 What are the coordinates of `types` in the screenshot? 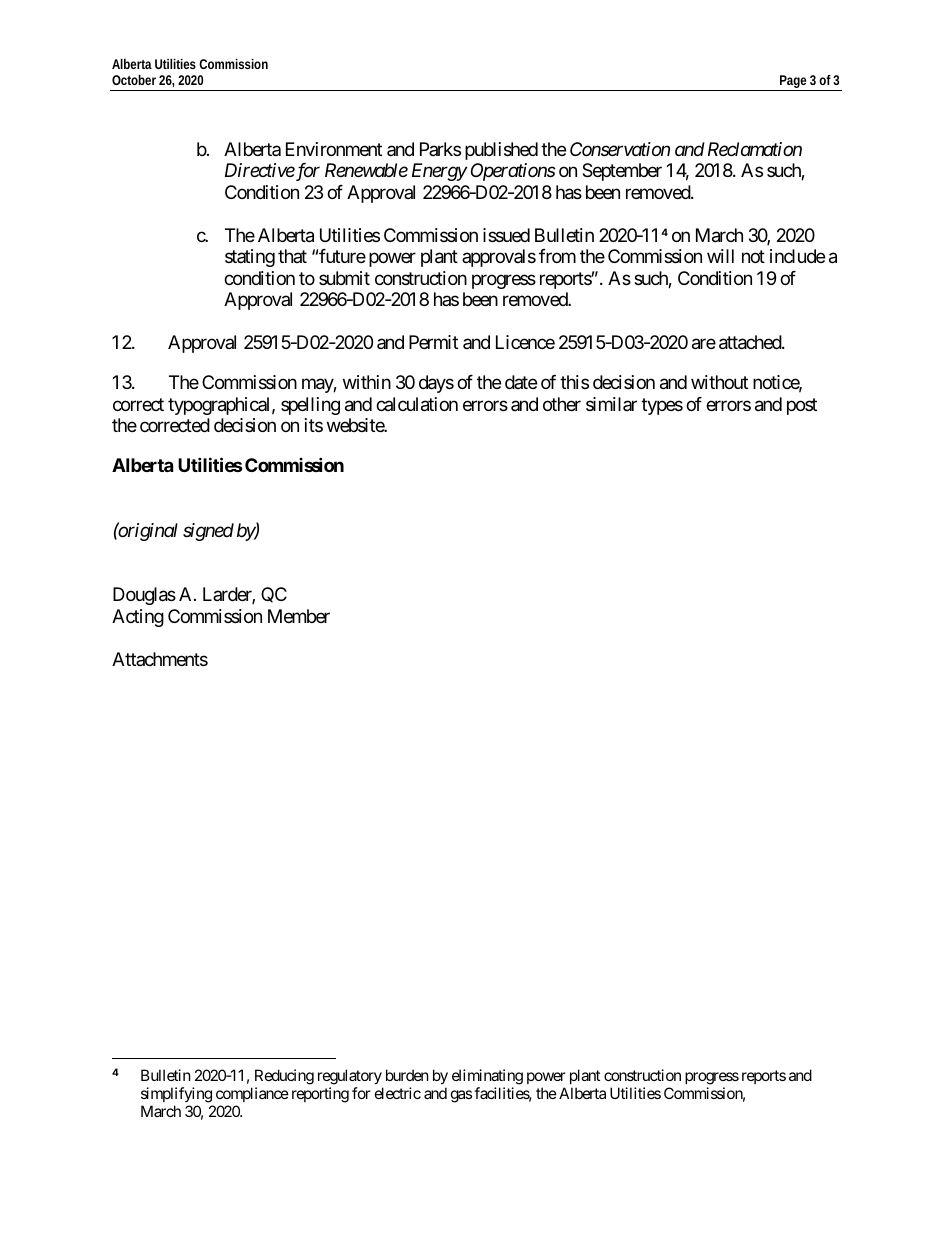 It's located at (662, 406).
